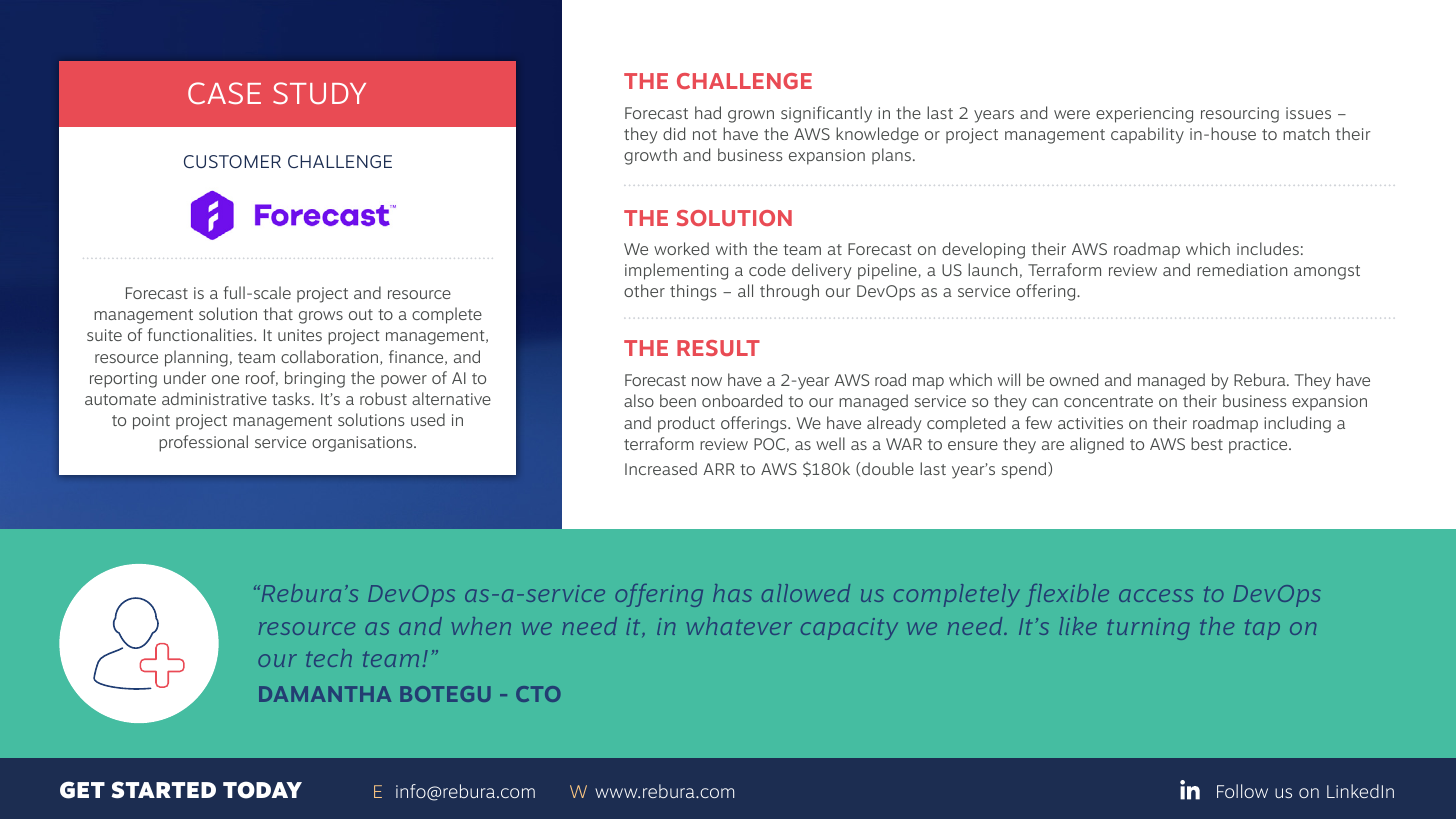 This page has height=819, width=1456. Describe the element at coordinates (1074, 379) in the page. I see `owned` at that location.
